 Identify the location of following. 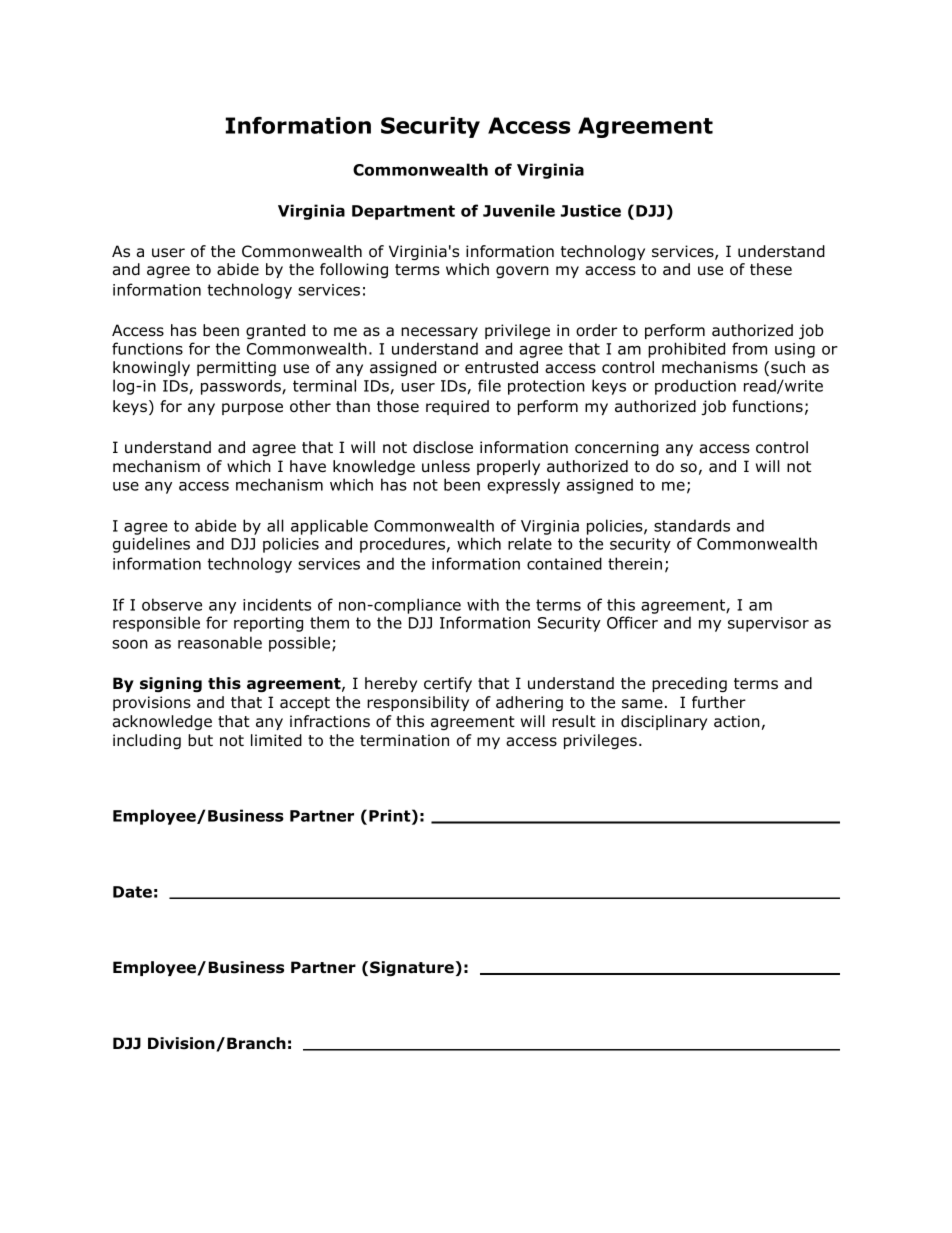
(354, 270).
